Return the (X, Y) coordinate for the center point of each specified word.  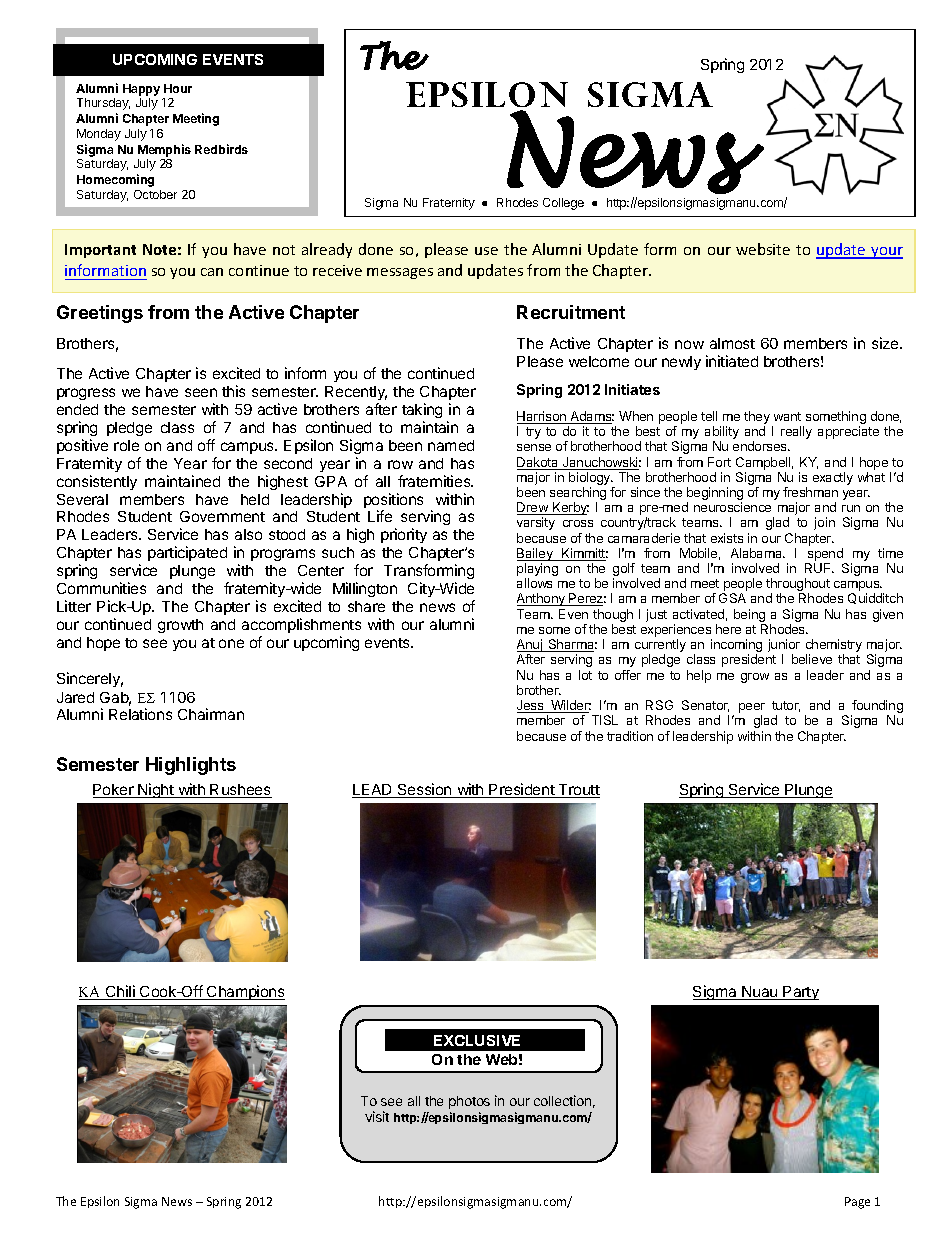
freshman (810, 492)
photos (469, 1102)
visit (377, 1116)
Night (156, 790)
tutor (786, 706)
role (126, 445)
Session (425, 790)
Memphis (164, 150)
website (763, 249)
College (563, 204)
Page (857, 1203)
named (451, 445)
